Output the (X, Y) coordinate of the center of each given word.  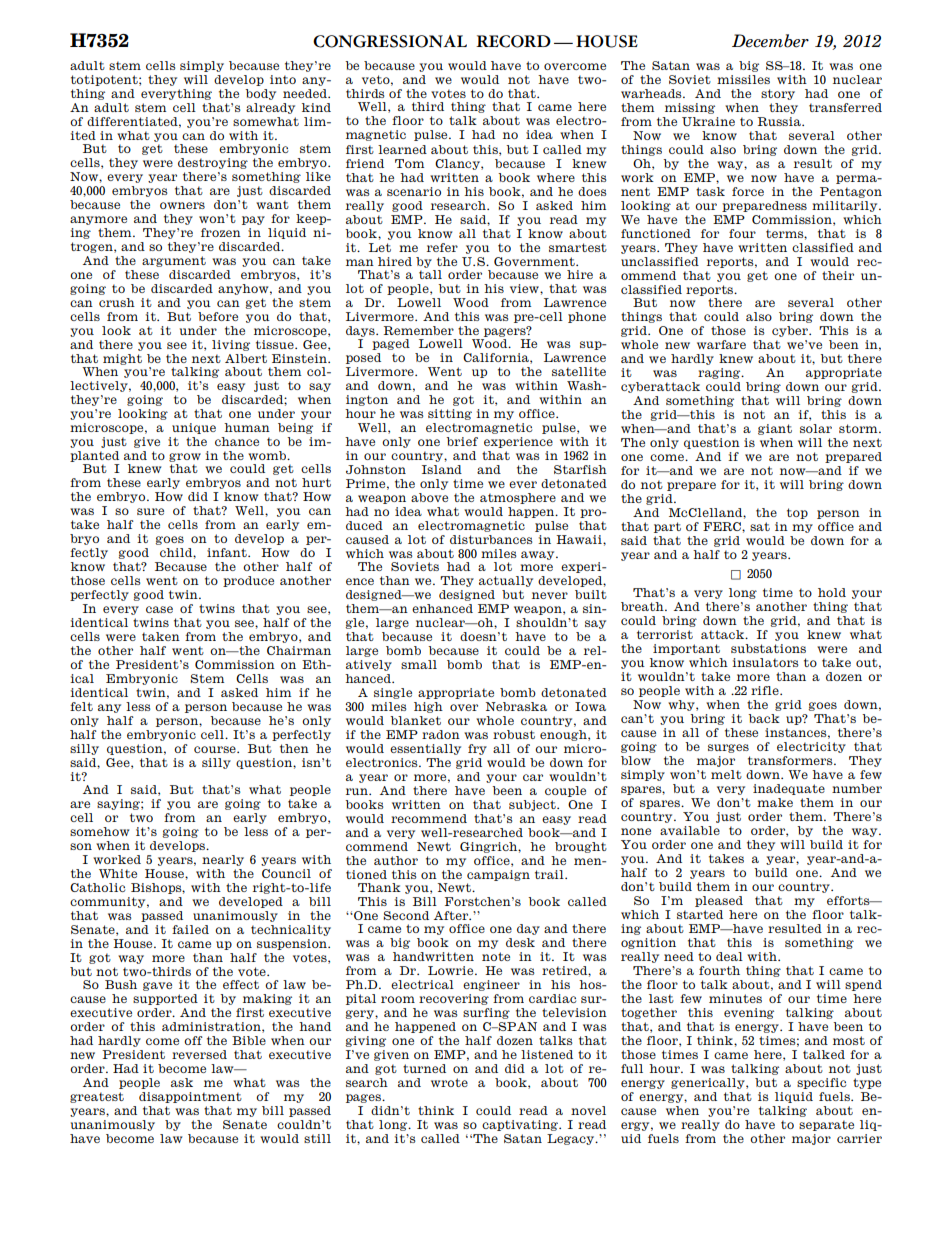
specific (821, 1083)
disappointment (190, 1097)
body (260, 94)
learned (402, 149)
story (778, 94)
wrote (449, 1082)
